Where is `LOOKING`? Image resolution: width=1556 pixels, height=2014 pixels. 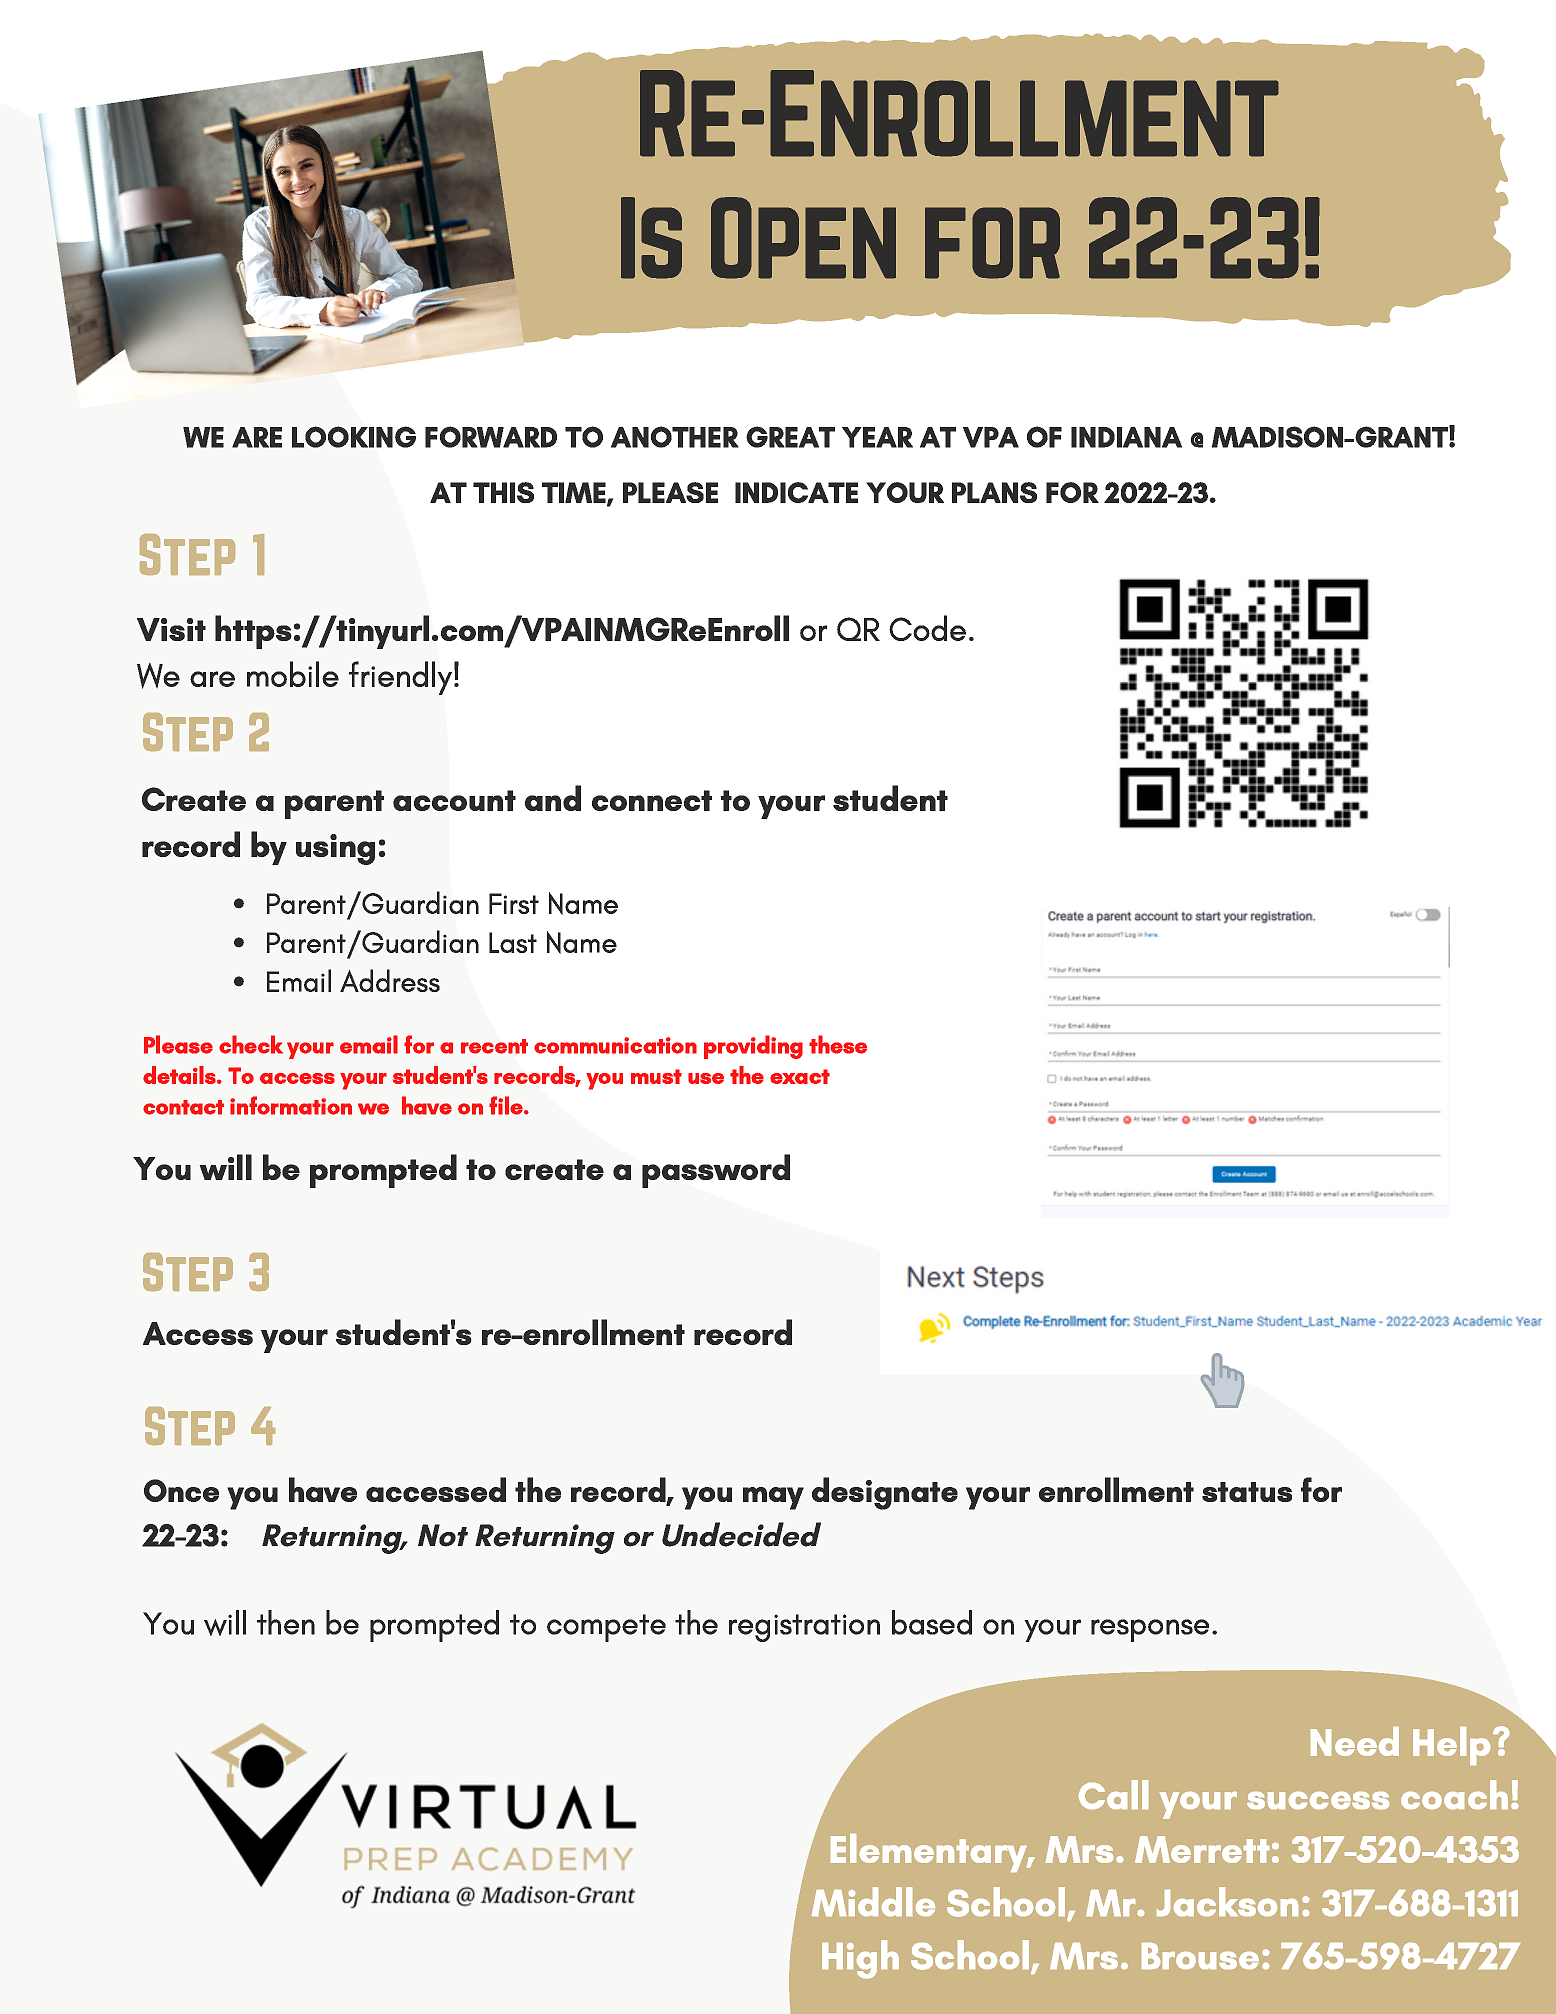 LOOKING is located at coordinates (354, 437).
